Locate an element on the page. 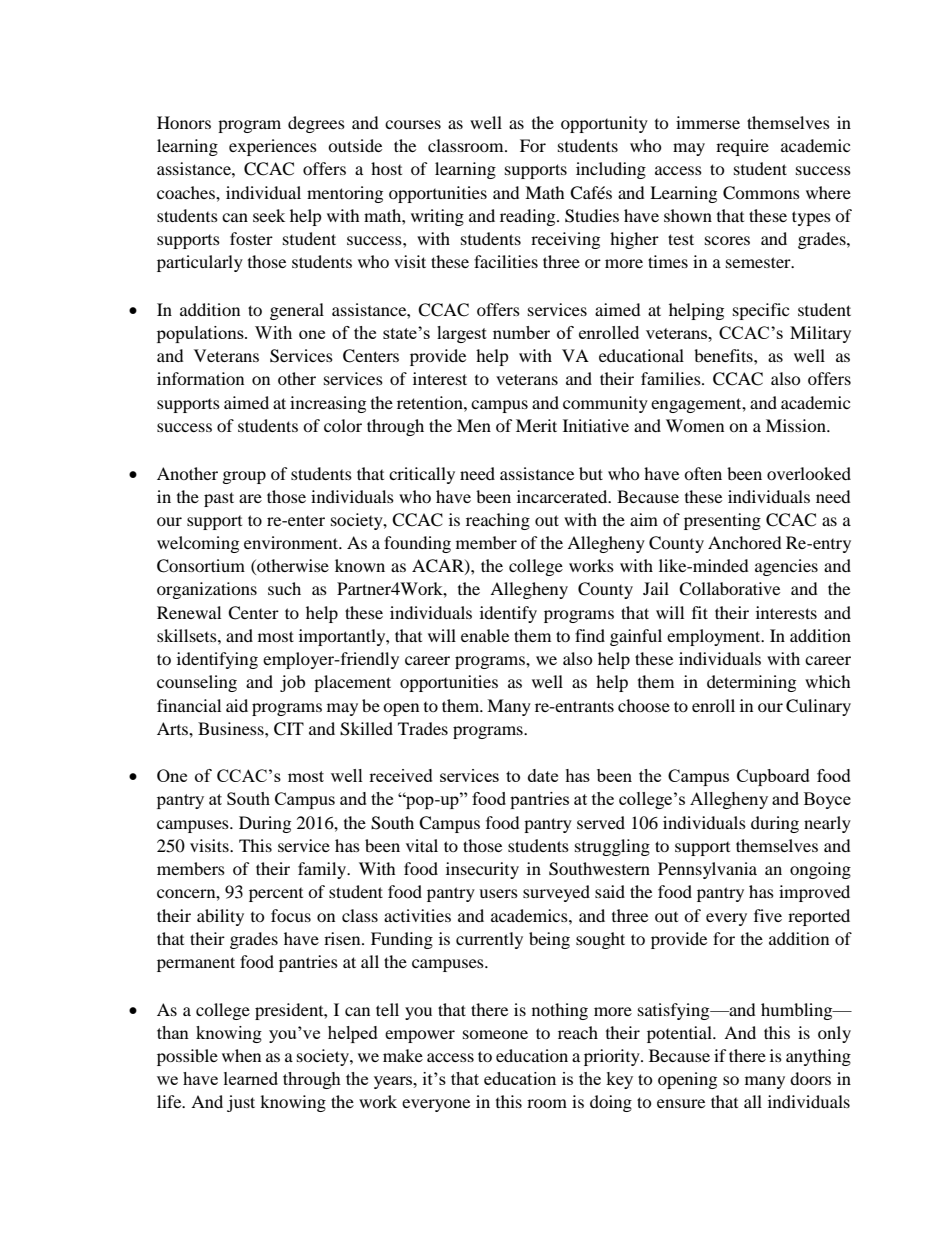 The image size is (952, 1233). reading is located at coordinates (529, 217).
